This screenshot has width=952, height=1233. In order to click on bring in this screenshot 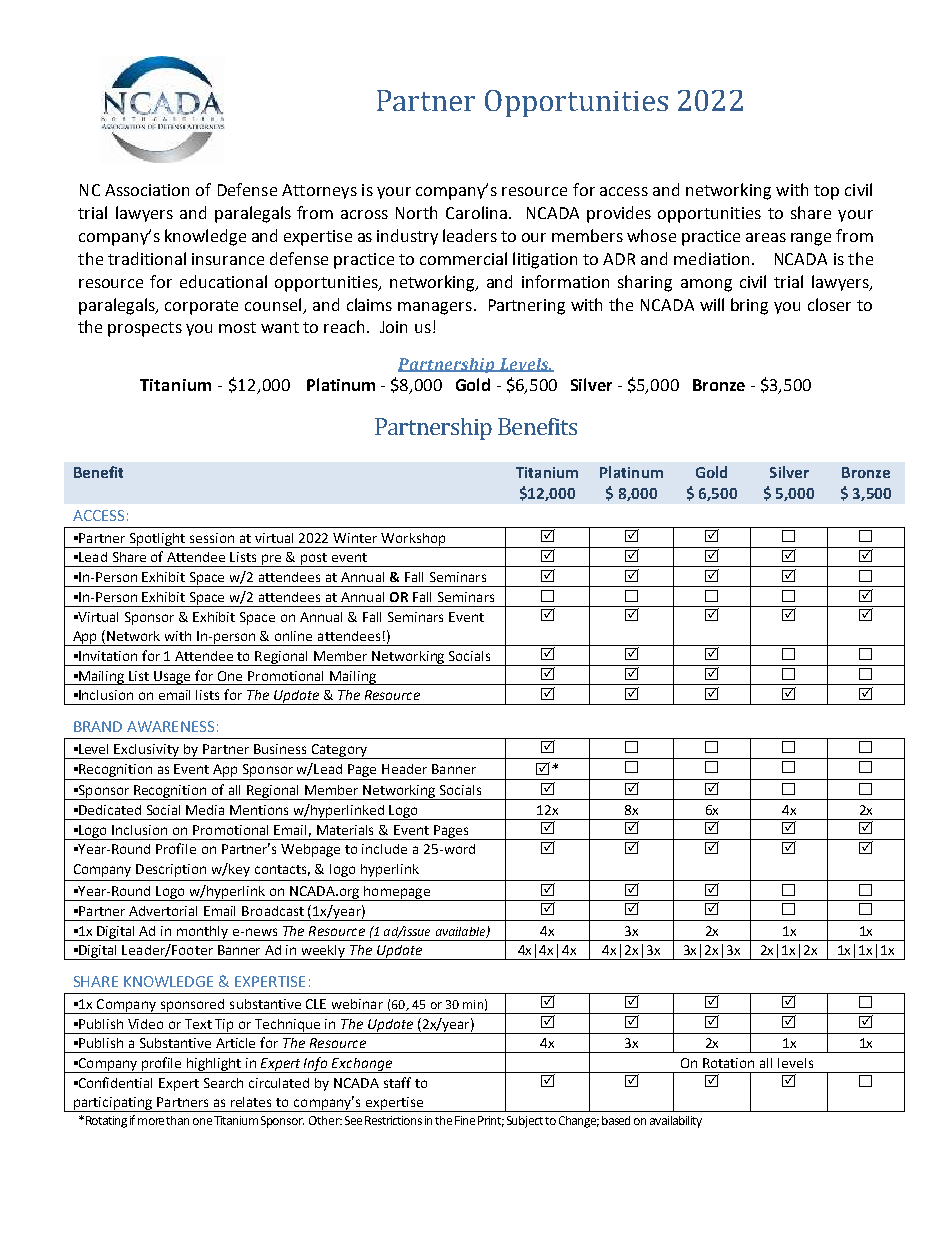, I will do `click(749, 306)`.
